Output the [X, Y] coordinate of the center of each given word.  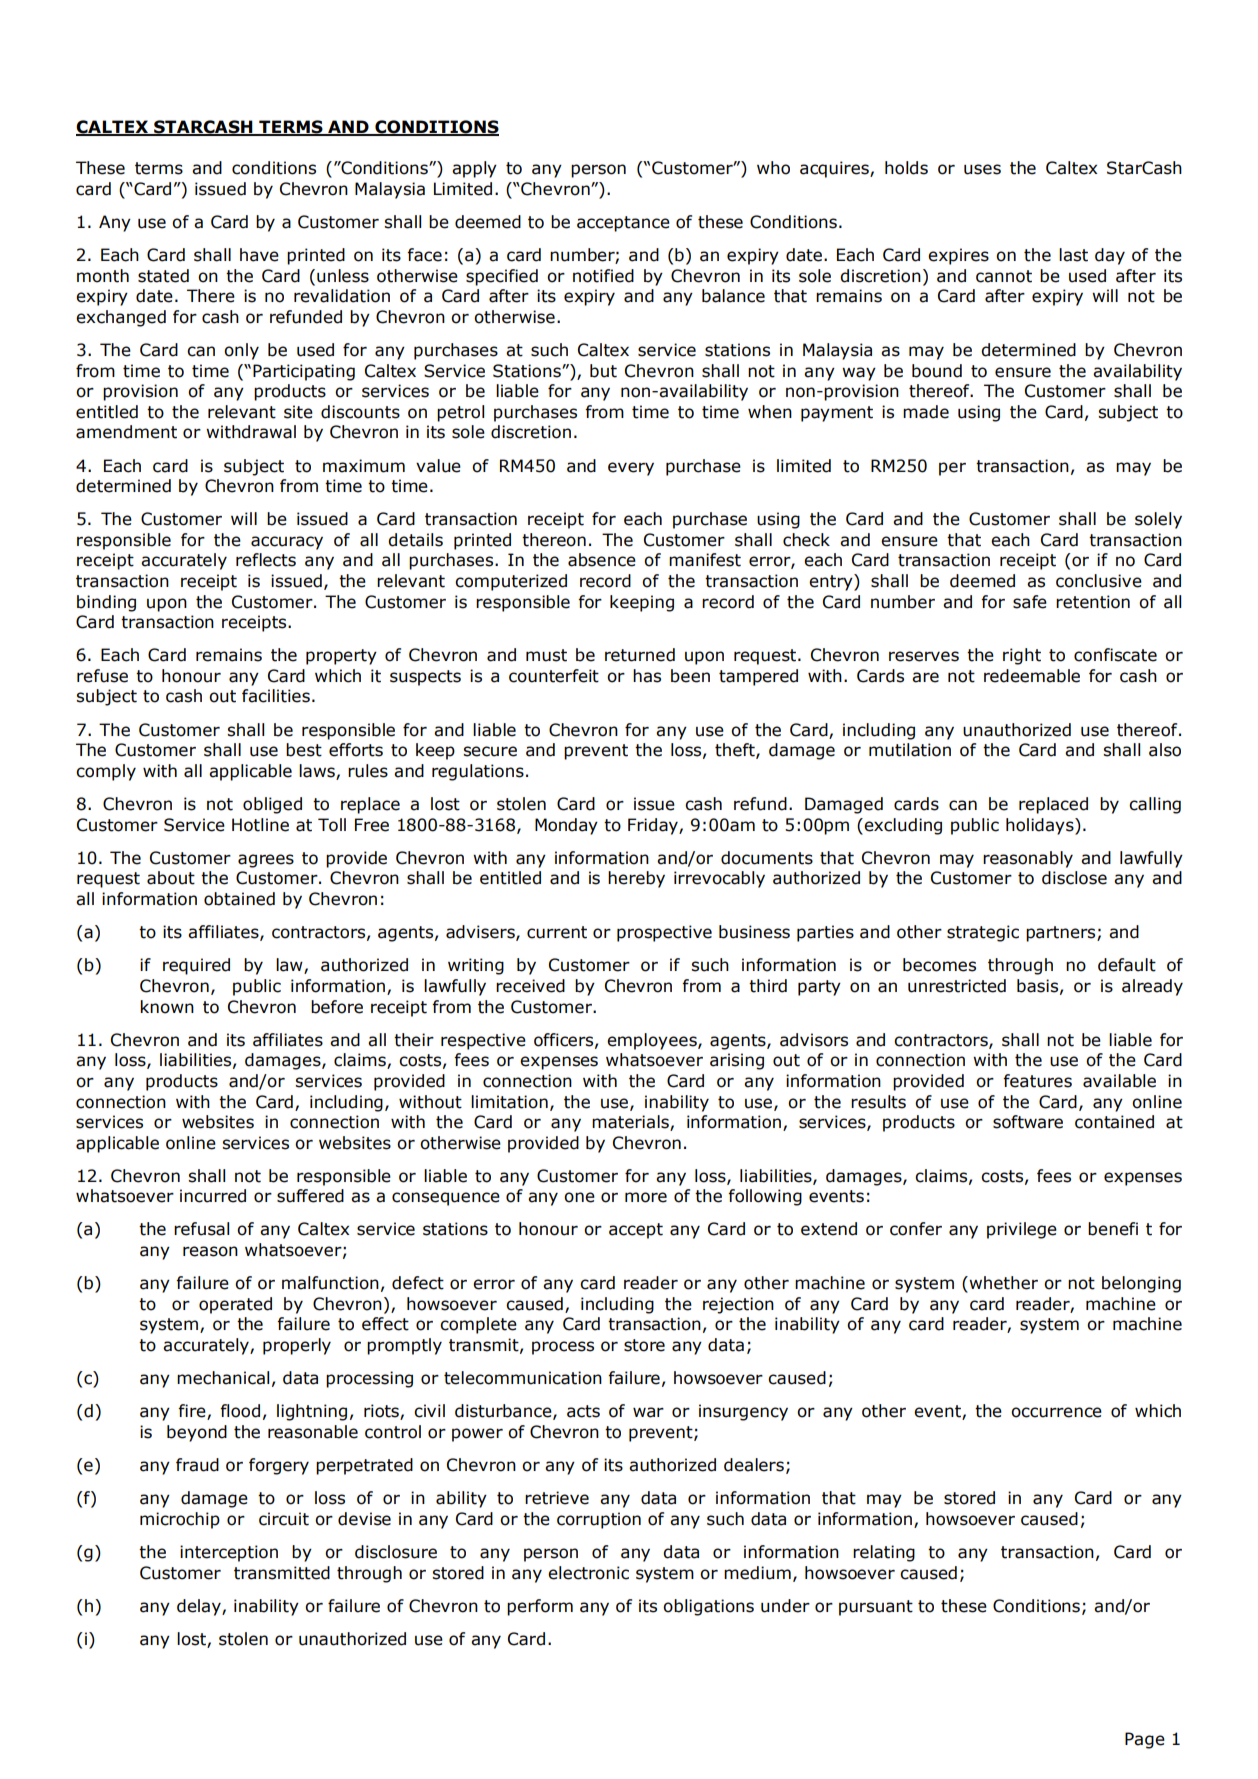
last [1073, 255]
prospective [664, 933]
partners [1062, 934]
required [196, 966]
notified [603, 276]
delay [200, 1607]
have [259, 255]
